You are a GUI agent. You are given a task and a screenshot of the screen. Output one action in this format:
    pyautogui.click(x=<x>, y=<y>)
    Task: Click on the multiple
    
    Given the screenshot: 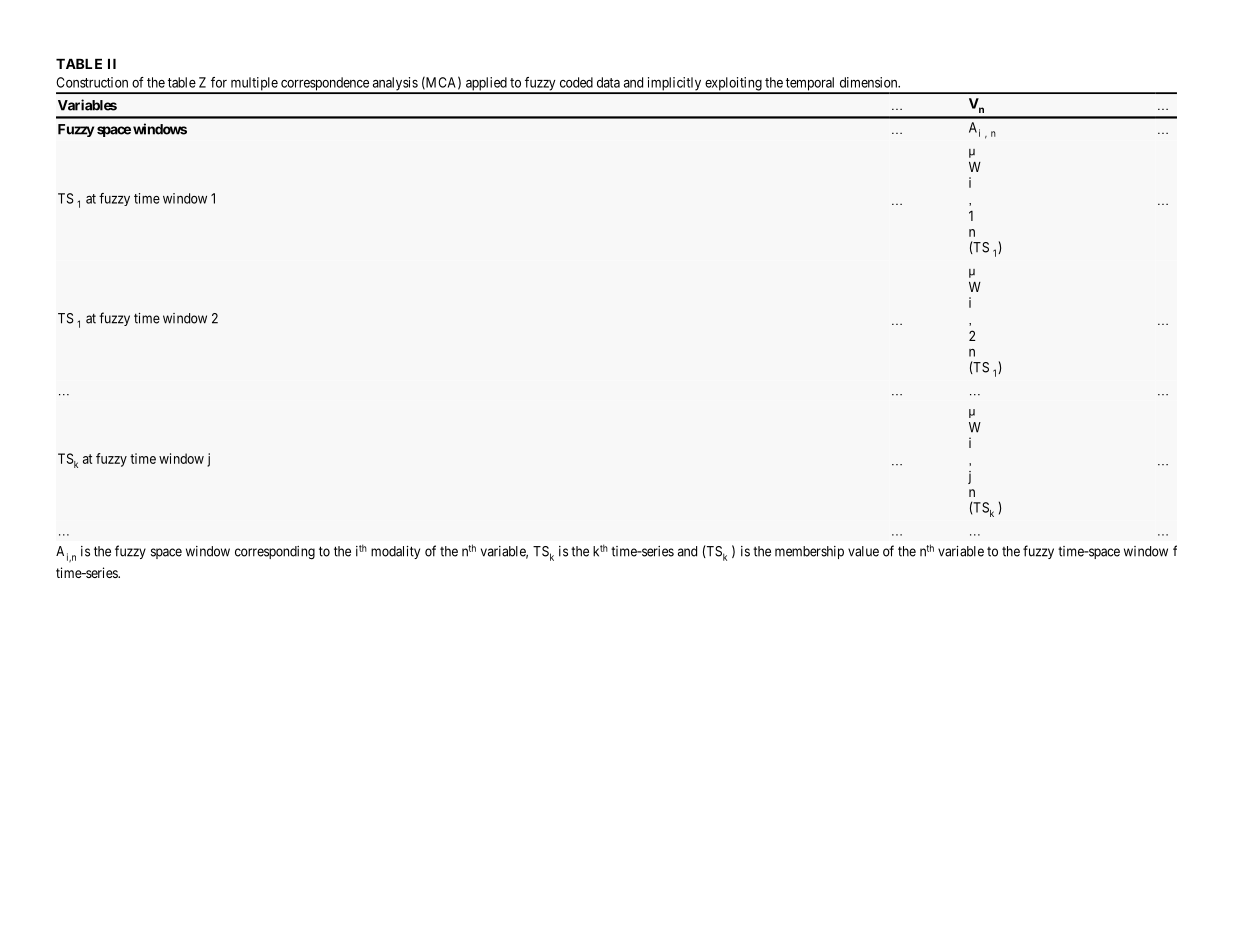 What is the action you would take?
    pyautogui.click(x=253, y=85)
